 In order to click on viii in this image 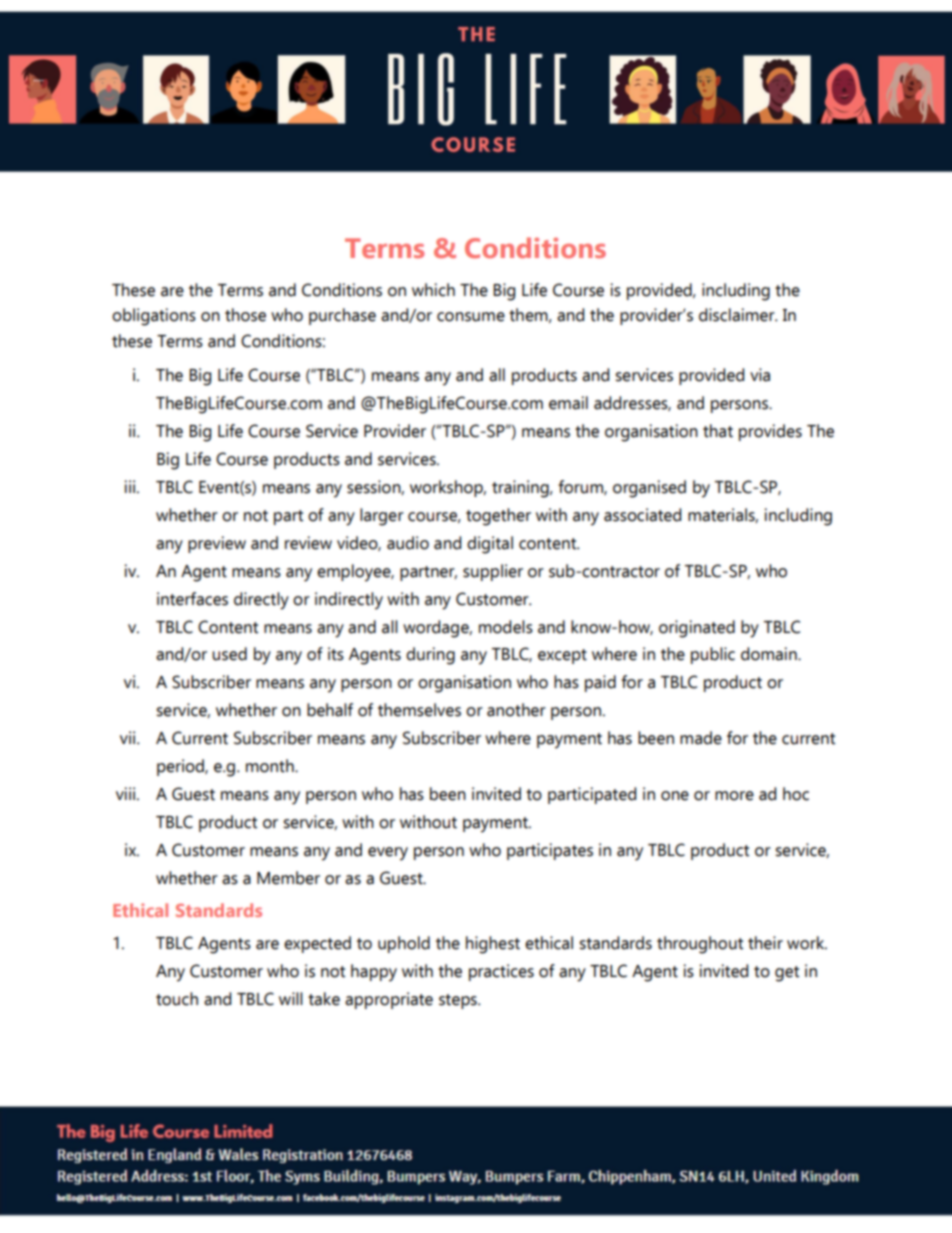, I will do `click(127, 793)`.
